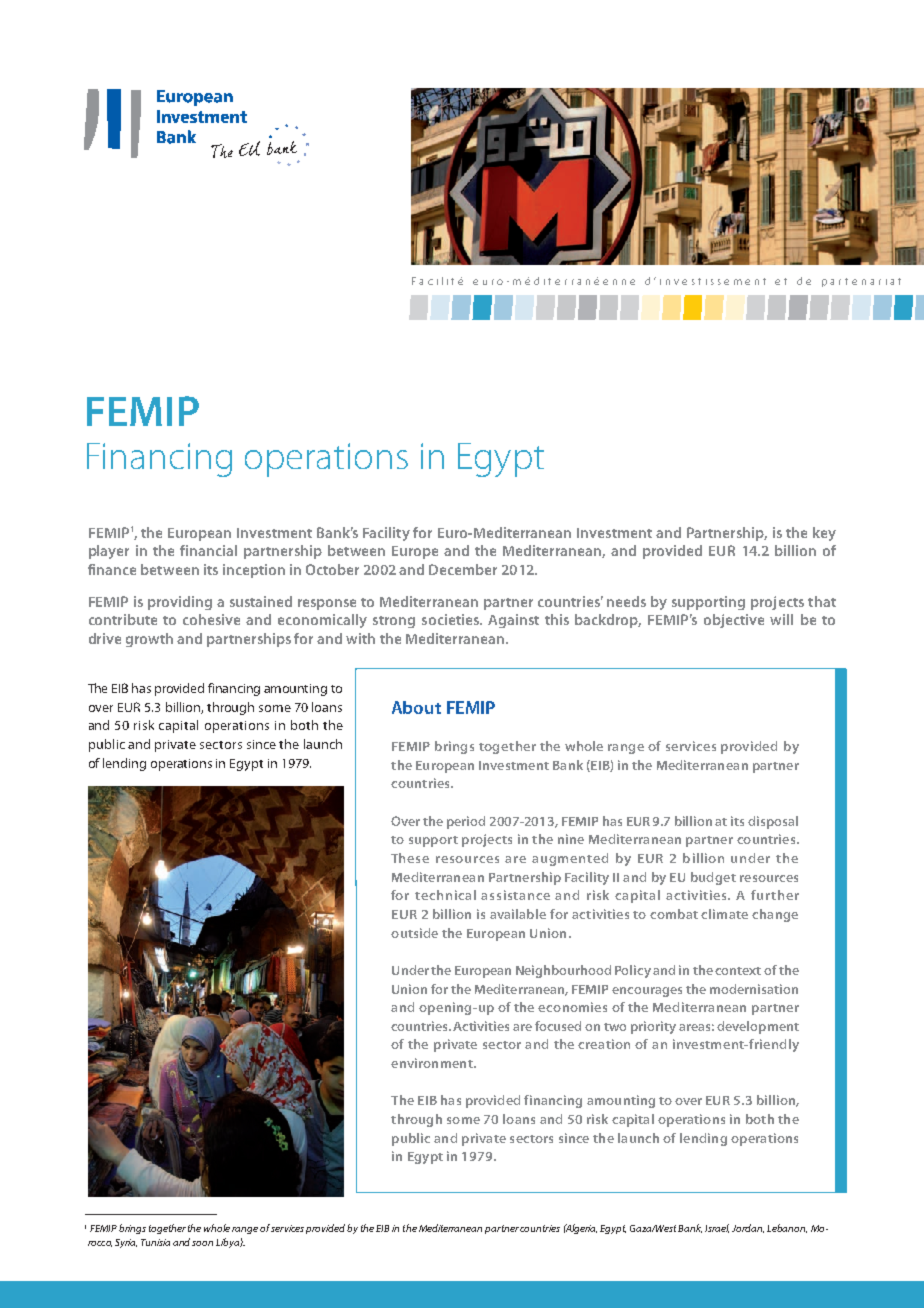 This image has width=924, height=1308. What do you see at coordinates (202, 1243) in the image?
I see `soon` at bounding box center [202, 1243].
